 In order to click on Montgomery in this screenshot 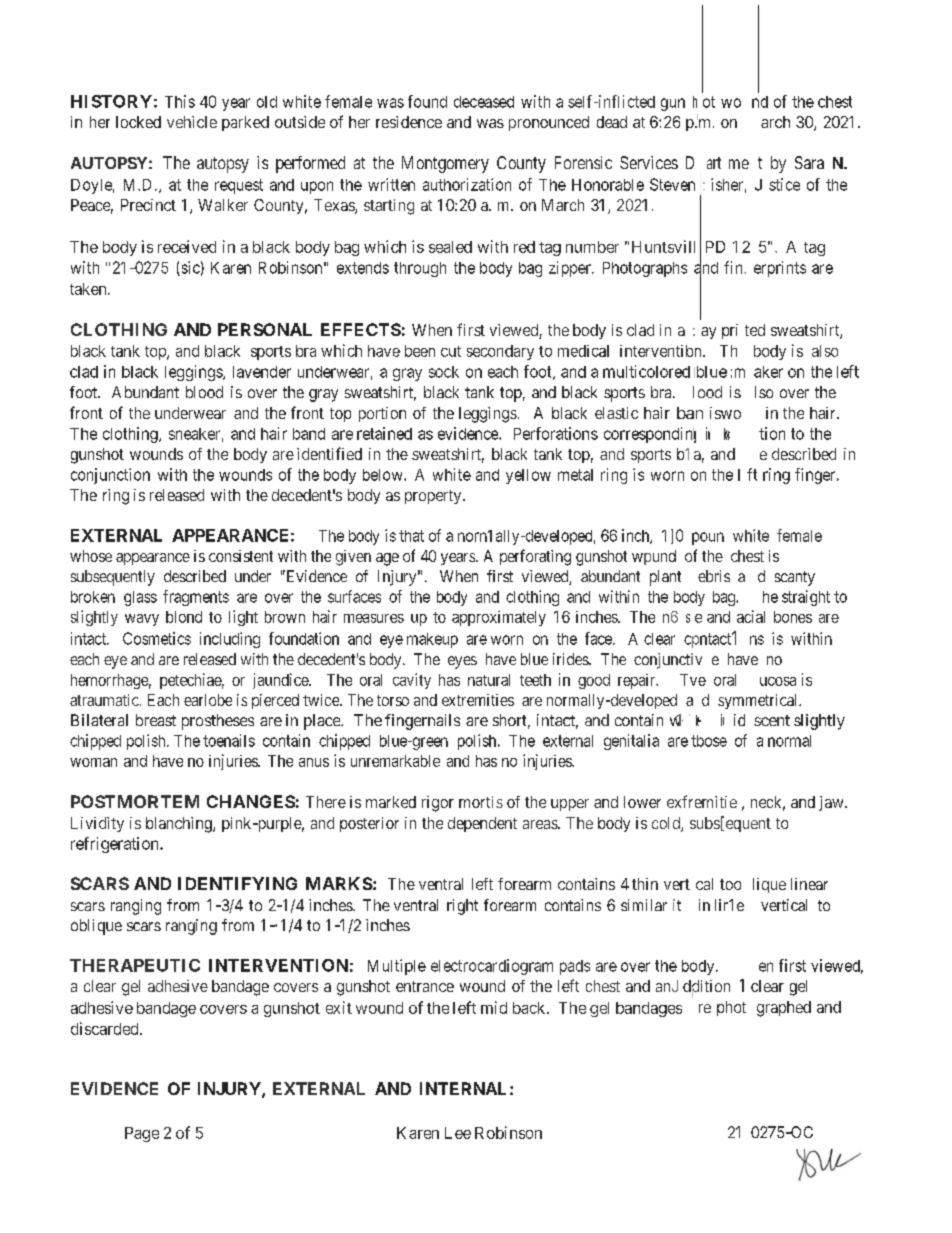, I will do `click(445, 164)`.
